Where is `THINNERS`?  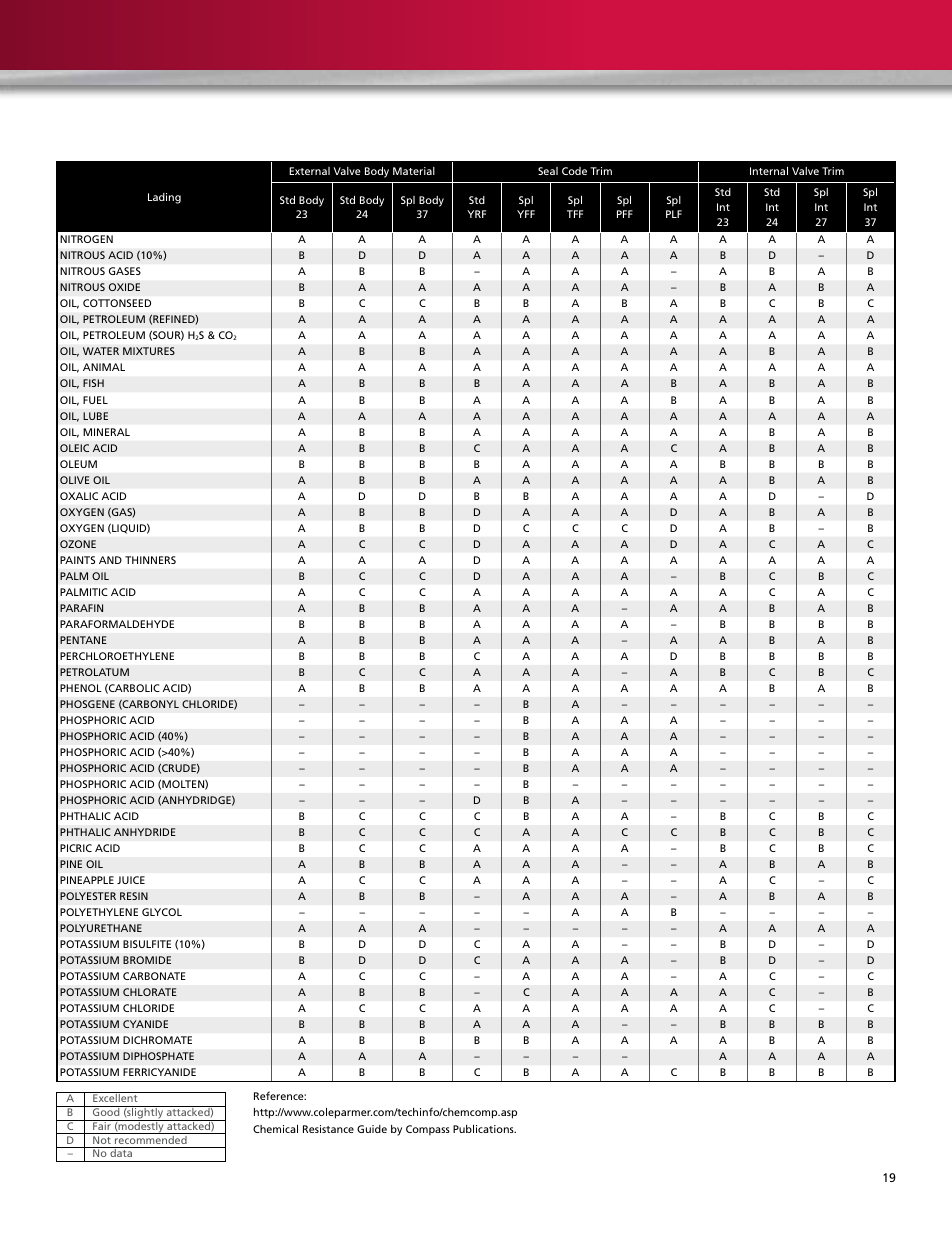 THINNERS is located at coordinates (150, 560).
